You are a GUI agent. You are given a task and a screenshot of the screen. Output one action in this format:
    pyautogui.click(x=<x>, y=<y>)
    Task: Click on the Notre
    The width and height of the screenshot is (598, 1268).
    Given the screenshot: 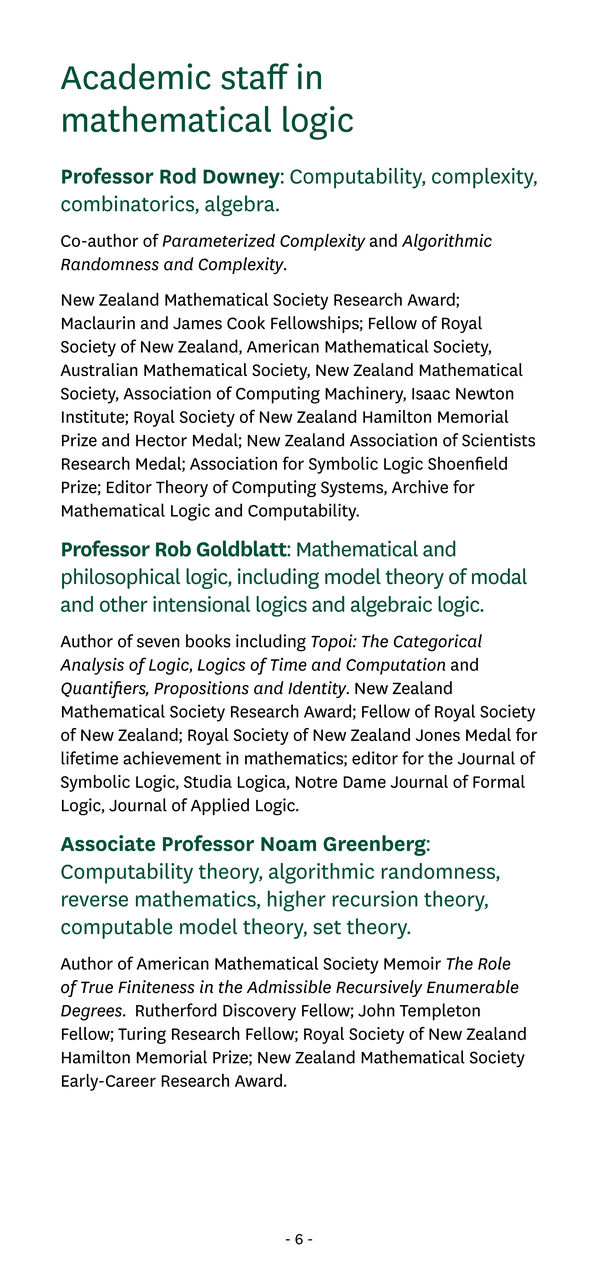 What is the action you would take?
    pyautogui.click(x=316, y=782)
